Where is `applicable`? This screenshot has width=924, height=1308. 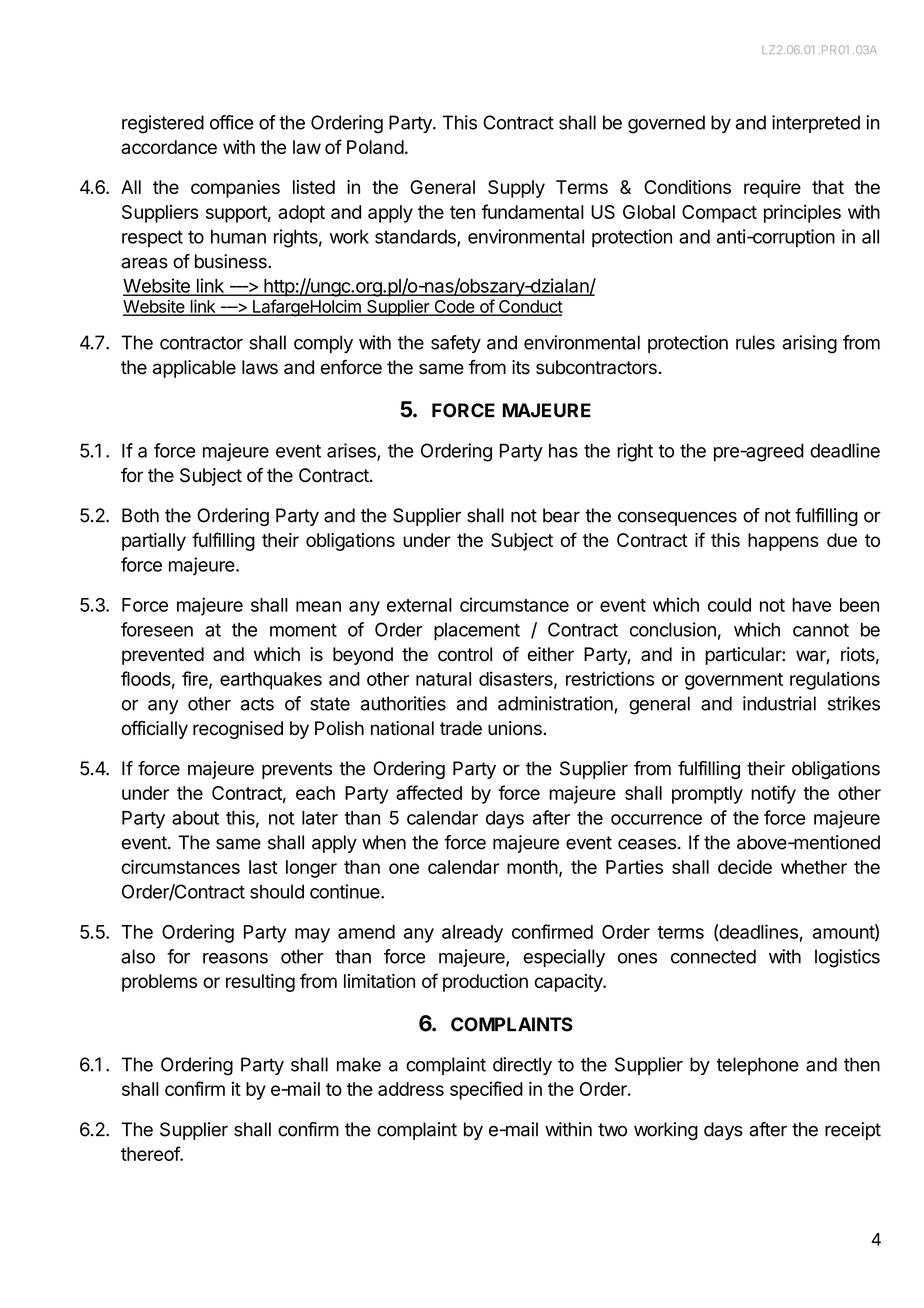 applicable is located at coordinates (194, 369).
